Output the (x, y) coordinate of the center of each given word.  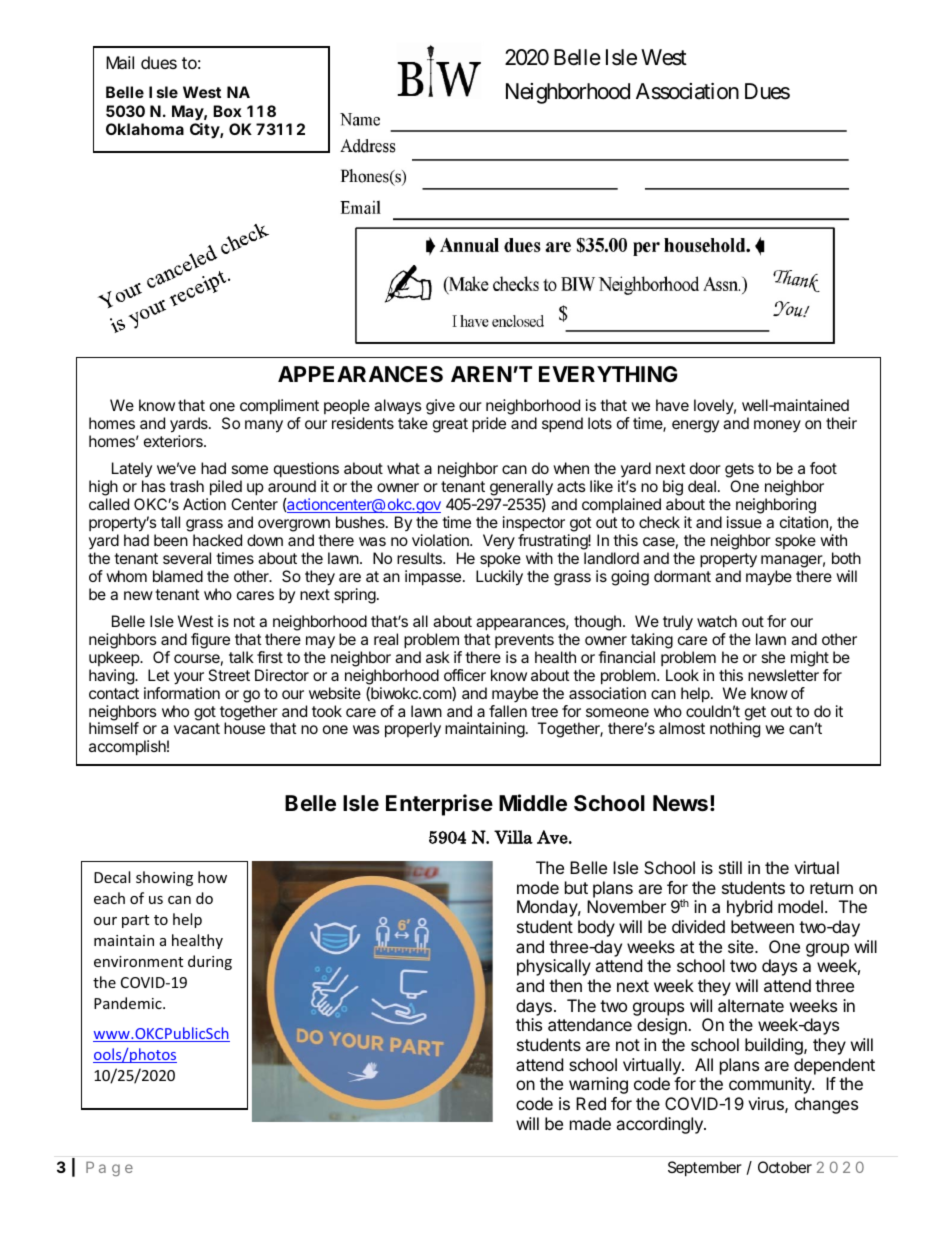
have (672, 405)
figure (210, 641)
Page (109, 1168)
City (205, 131)
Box (227, 111)
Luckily (499, 578)
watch (717, 621)
